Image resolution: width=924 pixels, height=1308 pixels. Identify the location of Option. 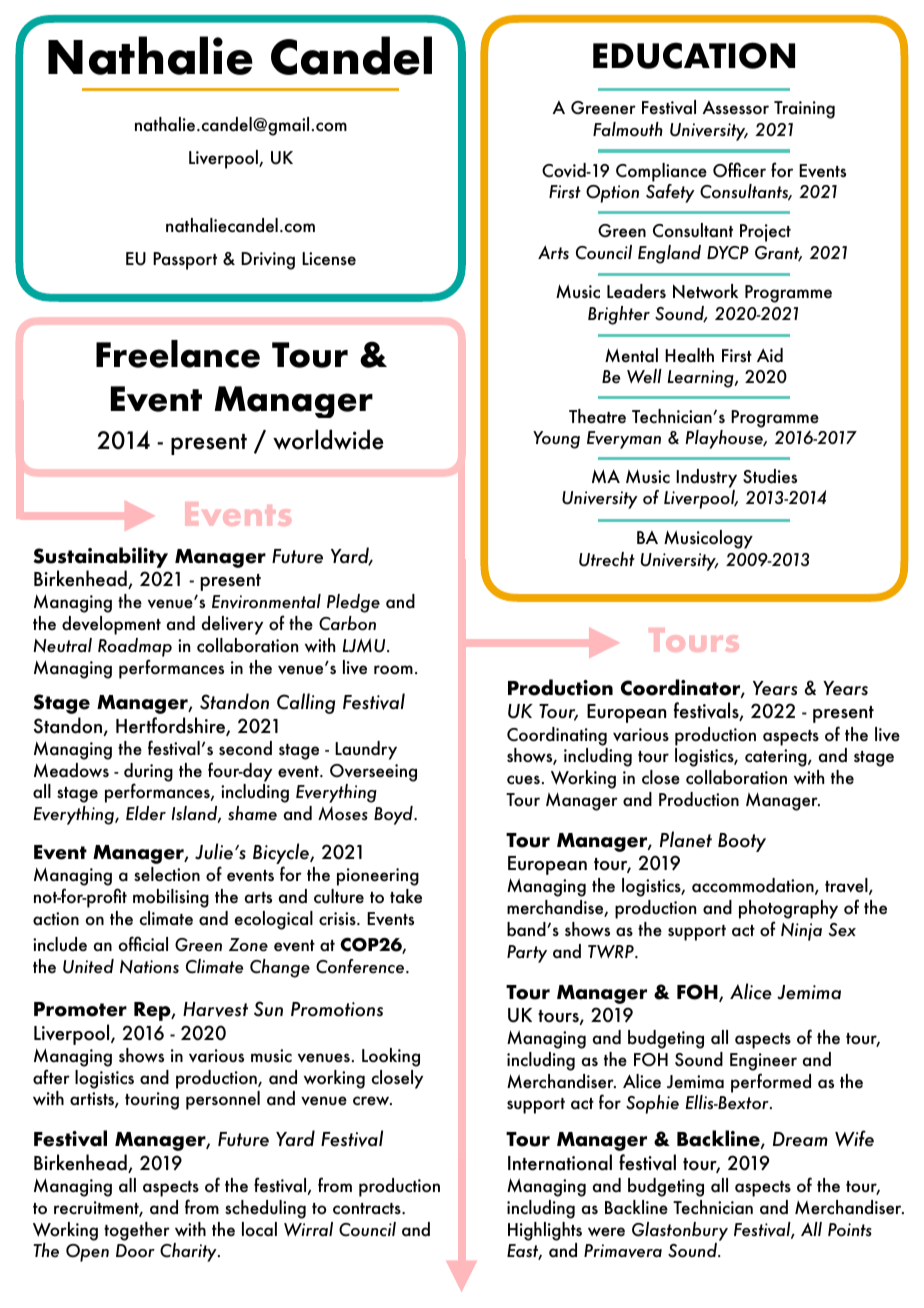
(612, 194).
